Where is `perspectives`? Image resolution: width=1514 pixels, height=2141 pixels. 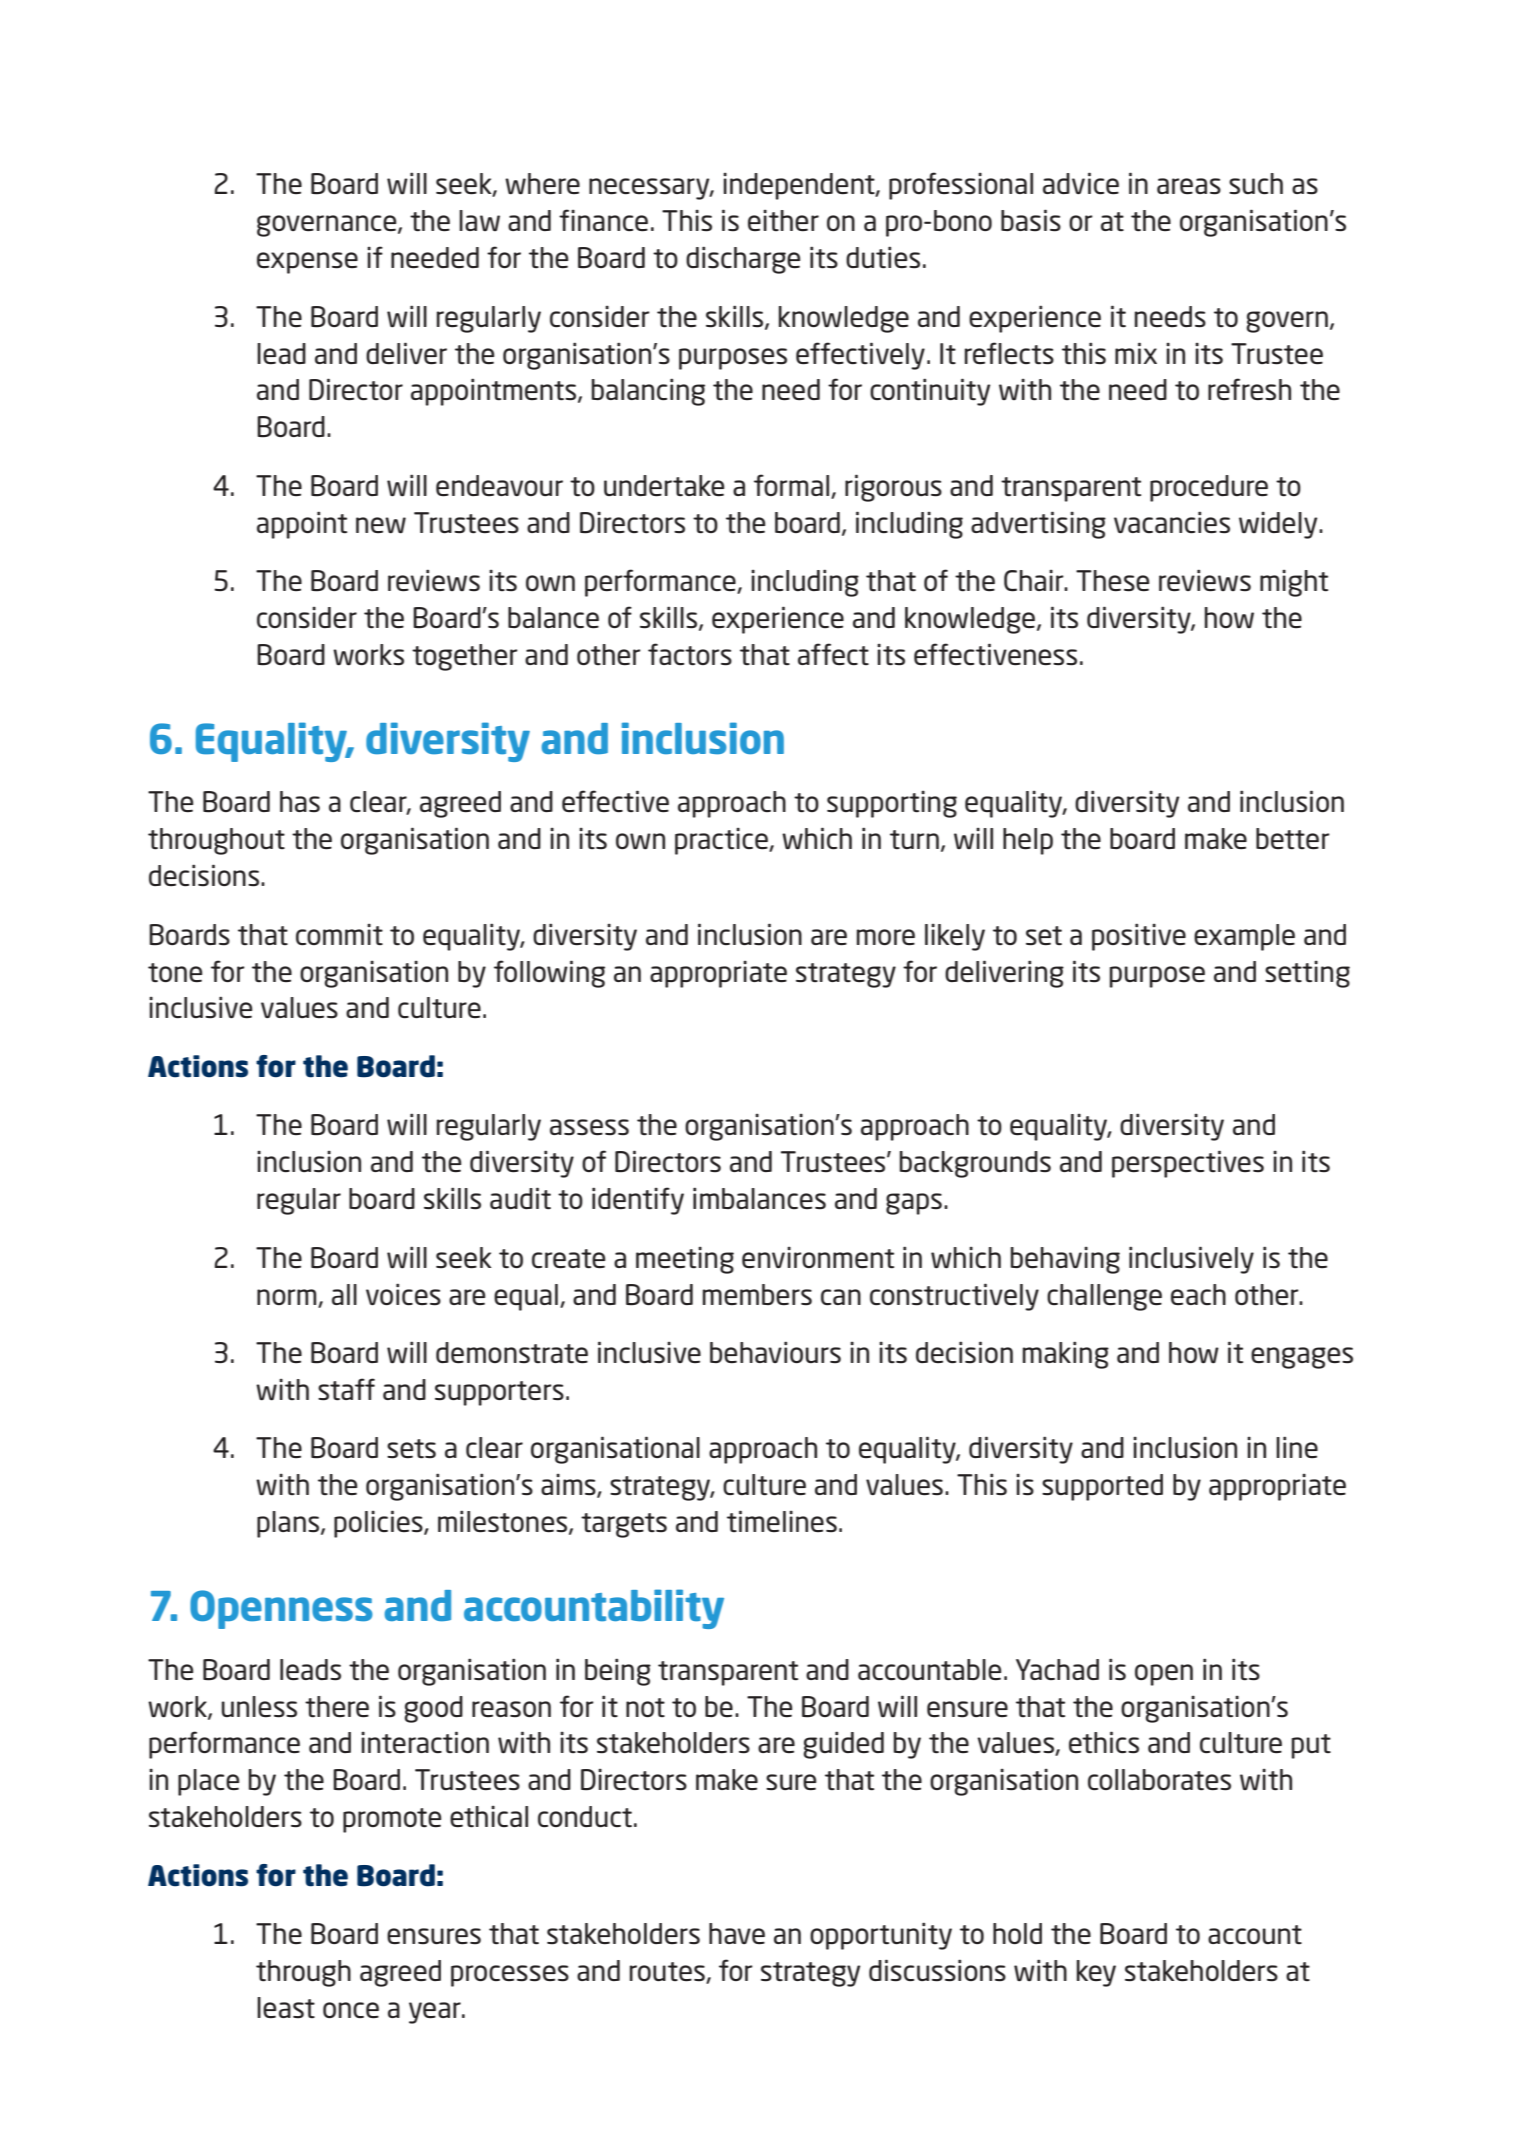
perspectives is located at coordinates (1188, 1164).
